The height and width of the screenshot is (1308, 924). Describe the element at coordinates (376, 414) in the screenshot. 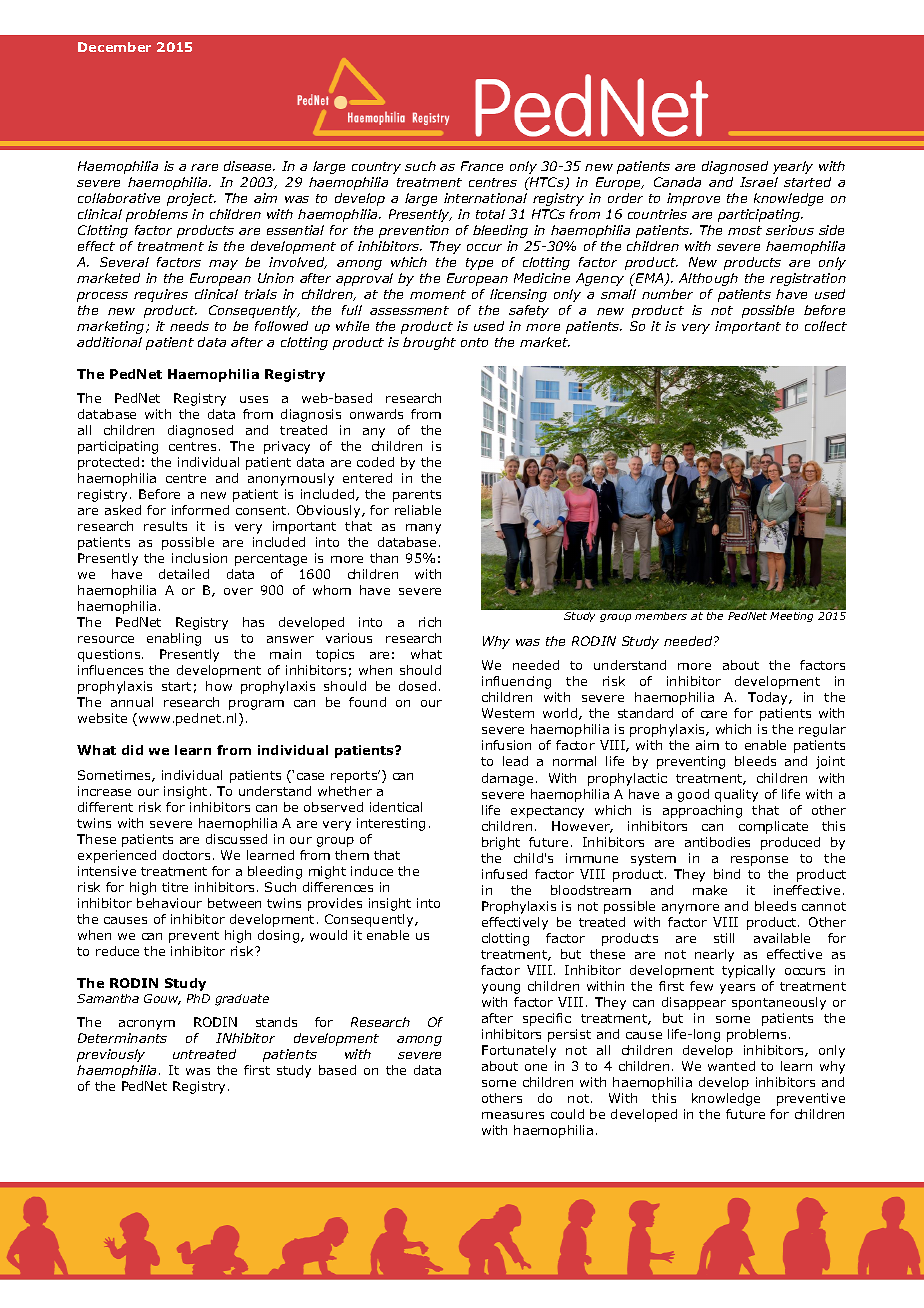

I see `onwards` at that location.
